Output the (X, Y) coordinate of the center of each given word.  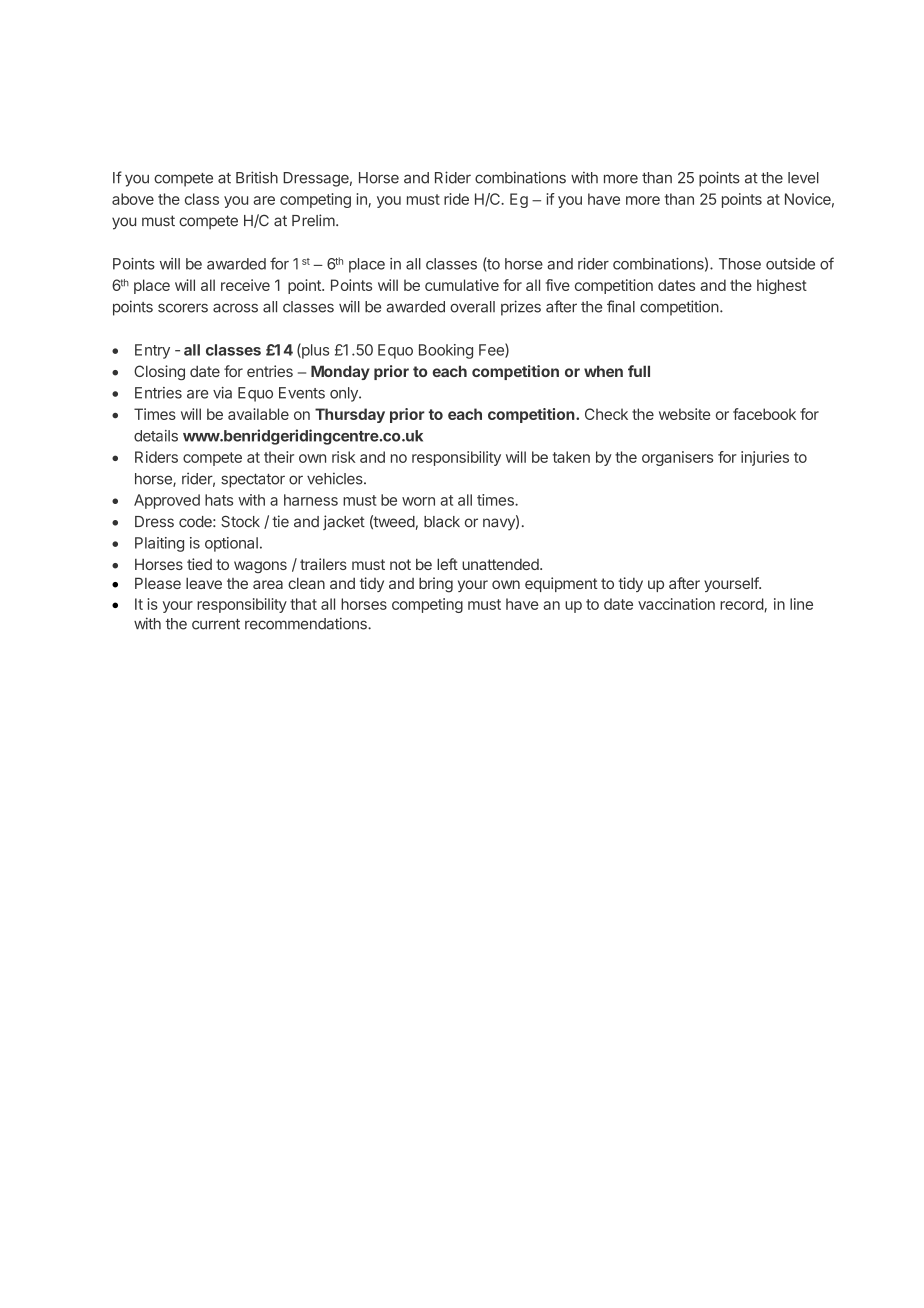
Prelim (313, 220)
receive (245, 285)
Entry (152, 351)
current (216, 624)
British (257, 177)
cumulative (462, 285)
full (639, 371)
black (442, 522)
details (156, 436)
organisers (677, 458)
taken (571, 457)
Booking (446, 351)
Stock (240, 521)
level (803, 178)
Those (740, 264)
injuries (765, 458)
